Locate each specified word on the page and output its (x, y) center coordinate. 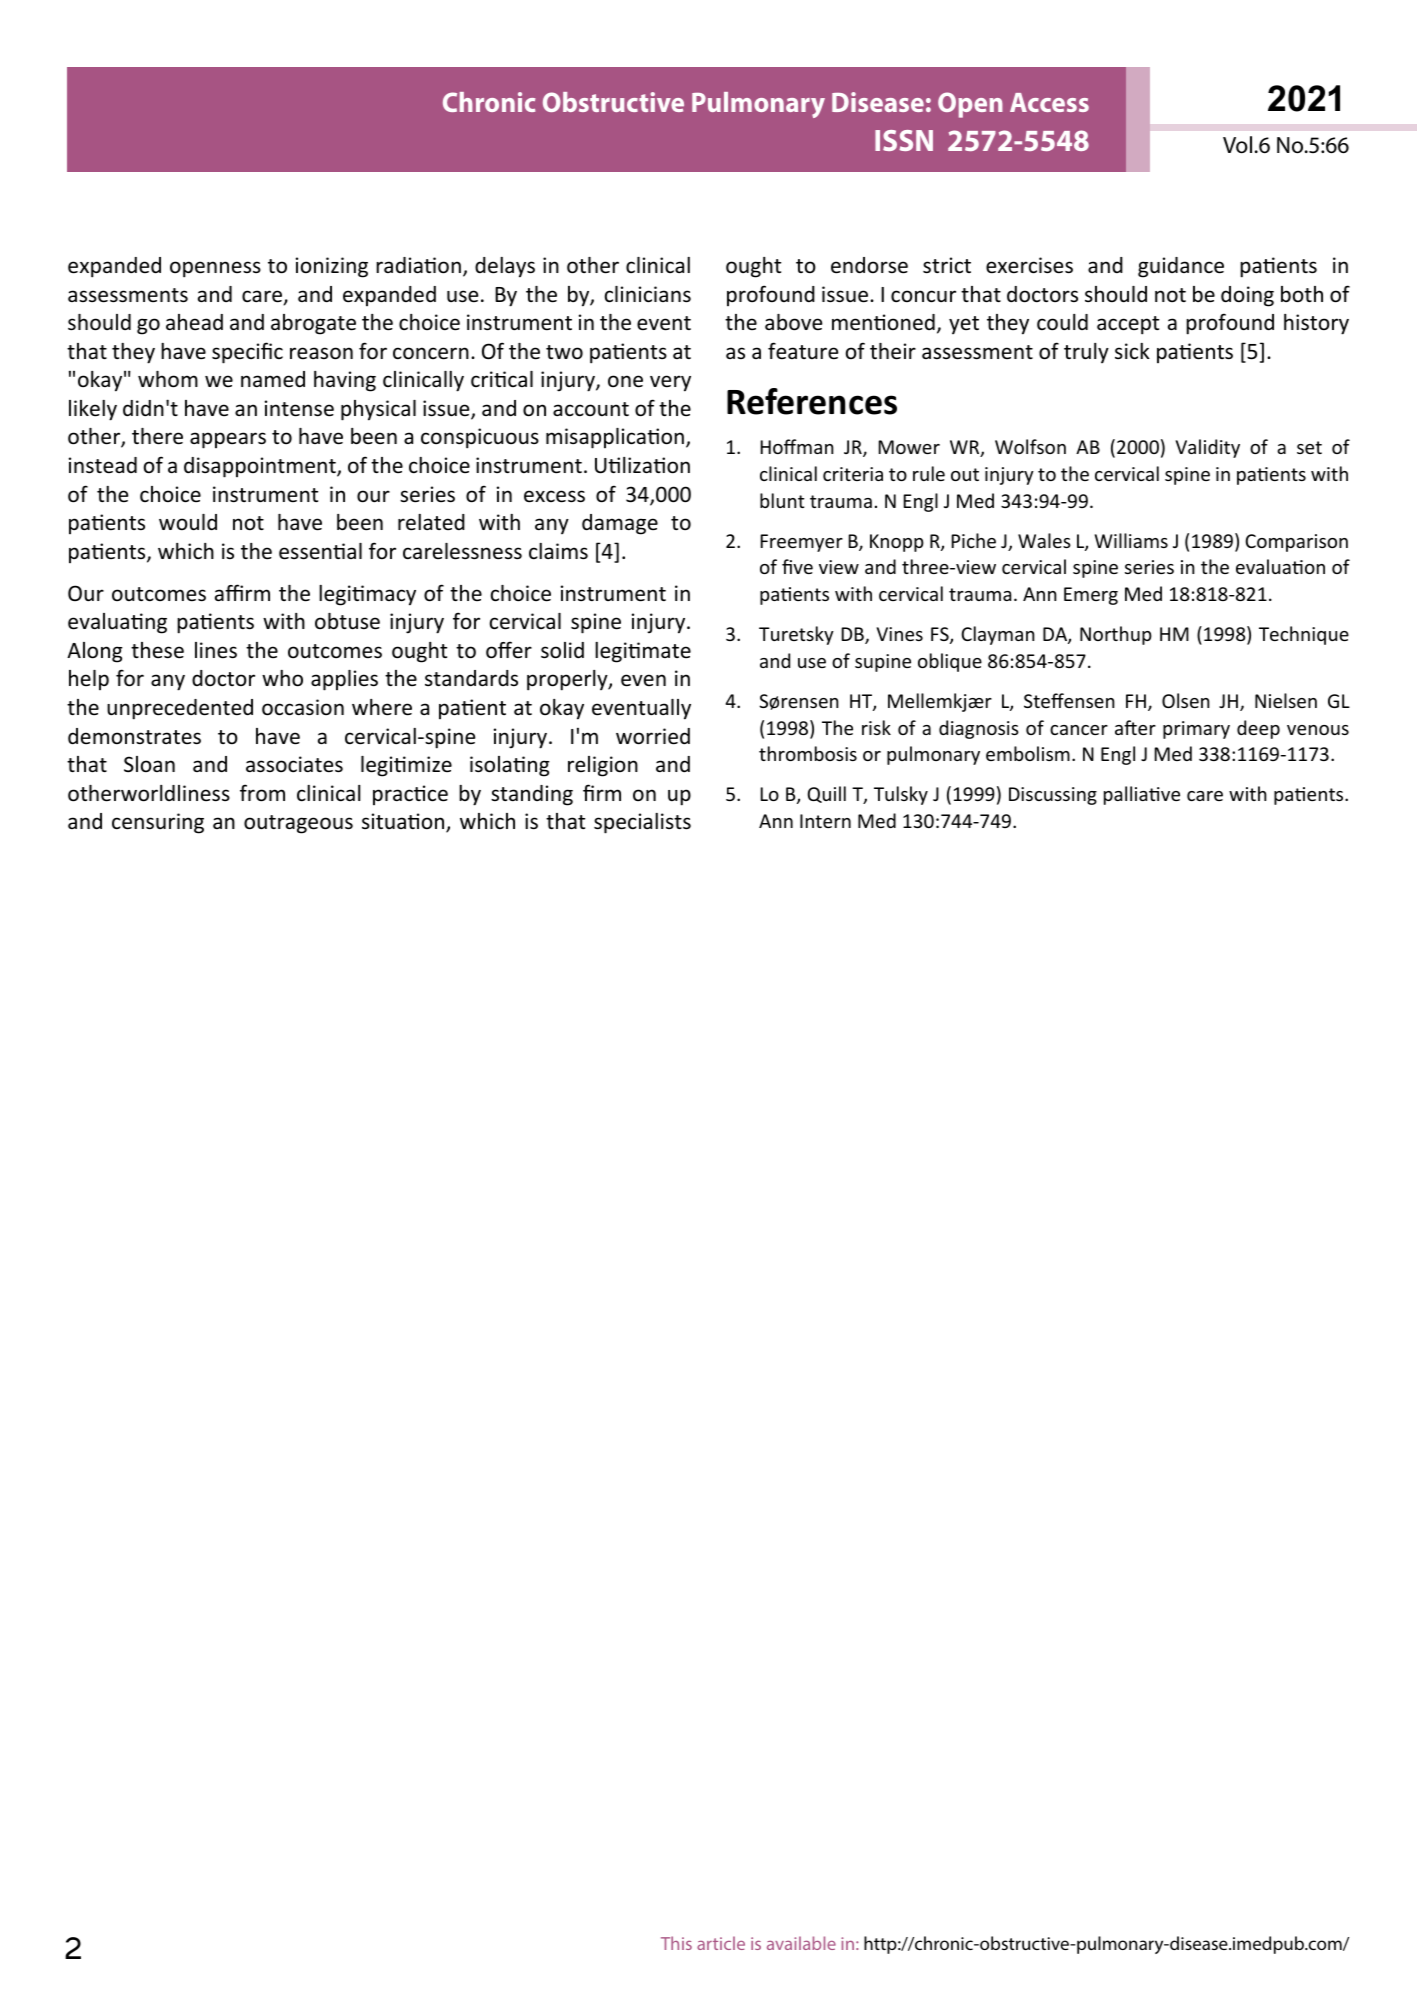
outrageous (298, 824)
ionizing (332, 267)
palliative (1142, 795)
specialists (642, 823)
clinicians (648, 294)
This (676, 1943)
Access (1049, 102)
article (721, 1943)
